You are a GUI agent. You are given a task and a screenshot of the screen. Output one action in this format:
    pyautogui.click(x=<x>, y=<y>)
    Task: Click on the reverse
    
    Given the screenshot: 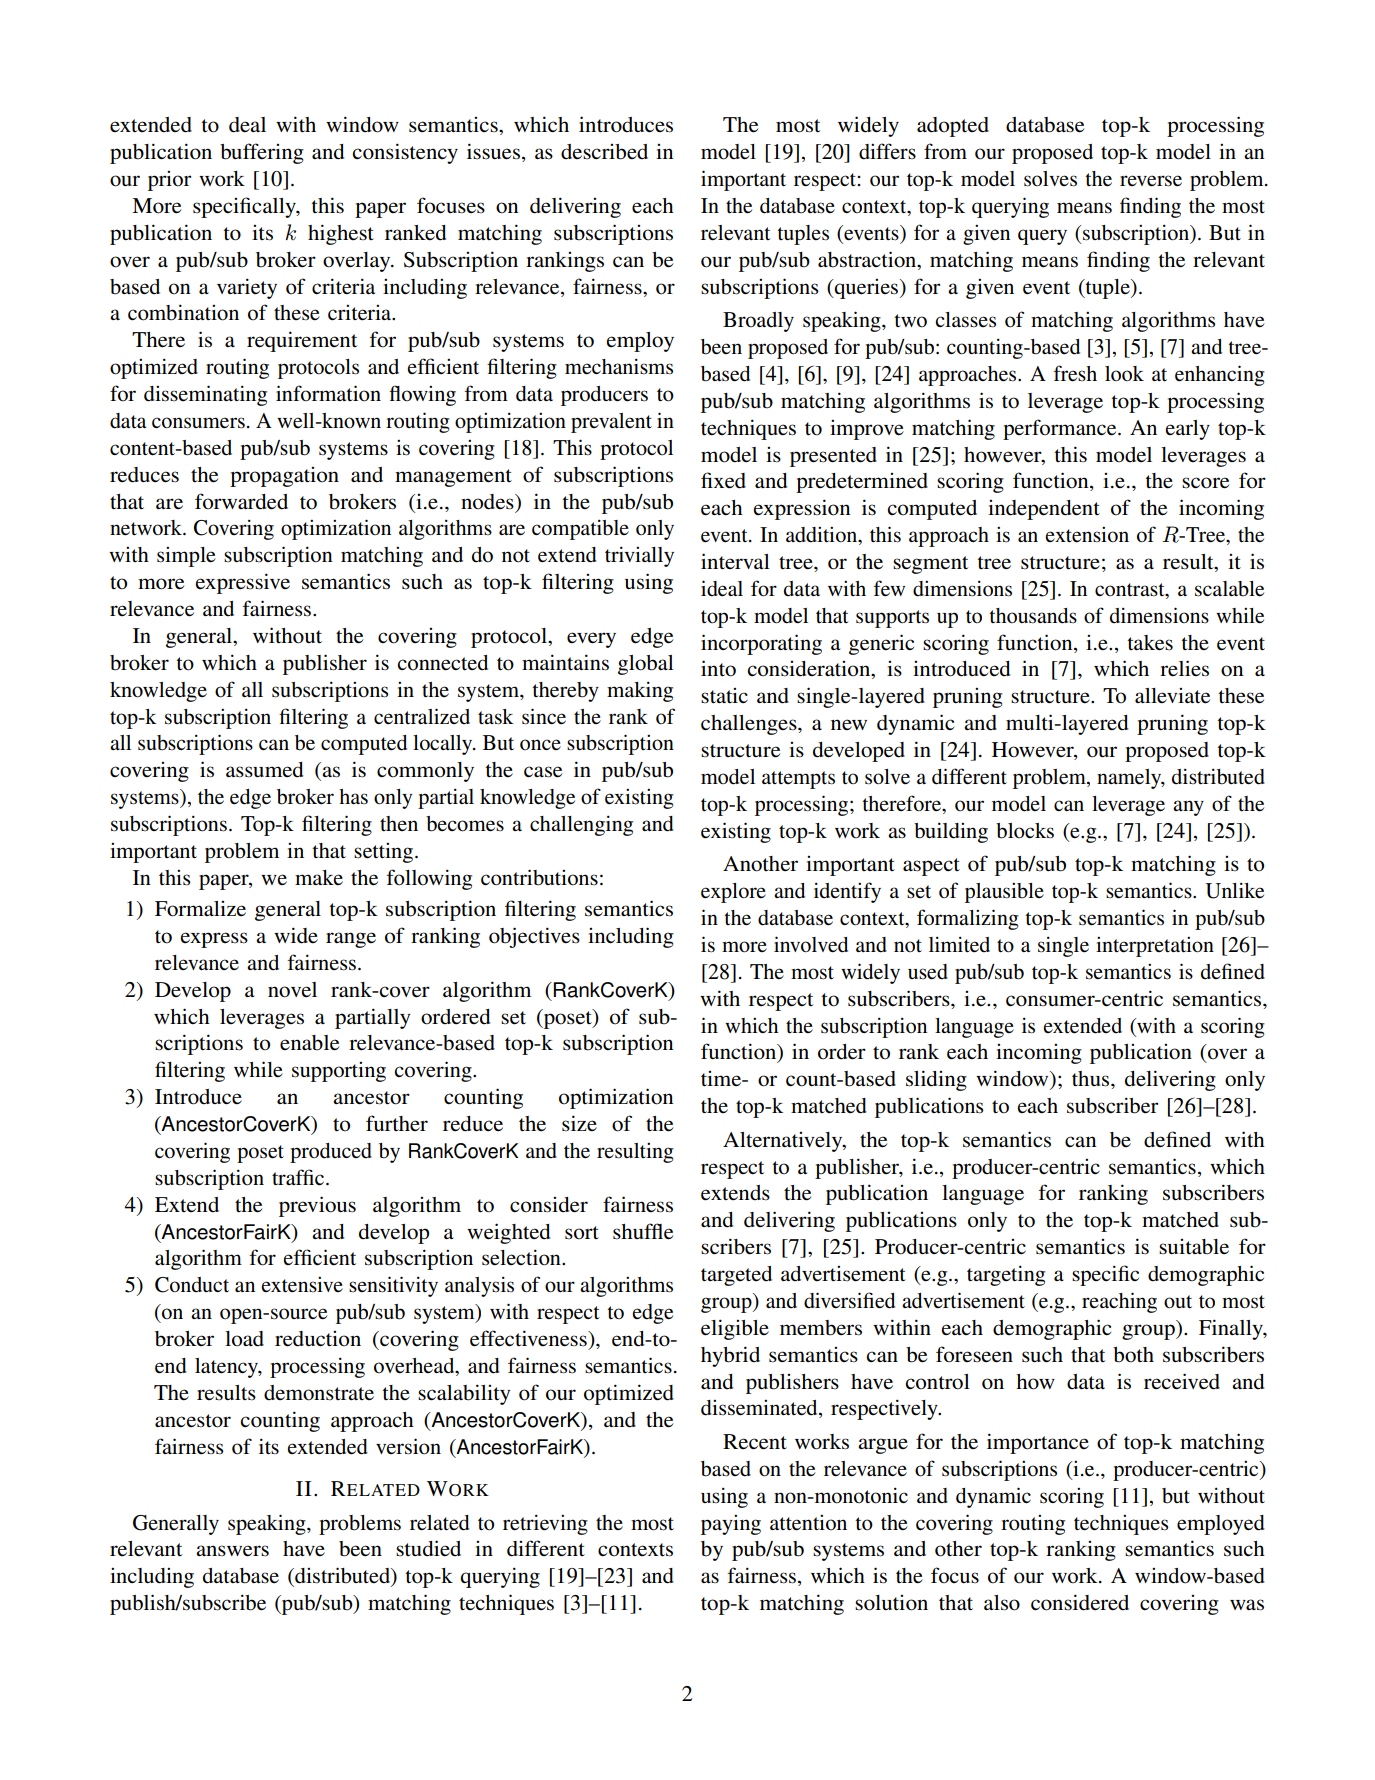 What is the action you would take?
    pyautogui.click(x=1151, y=181)
